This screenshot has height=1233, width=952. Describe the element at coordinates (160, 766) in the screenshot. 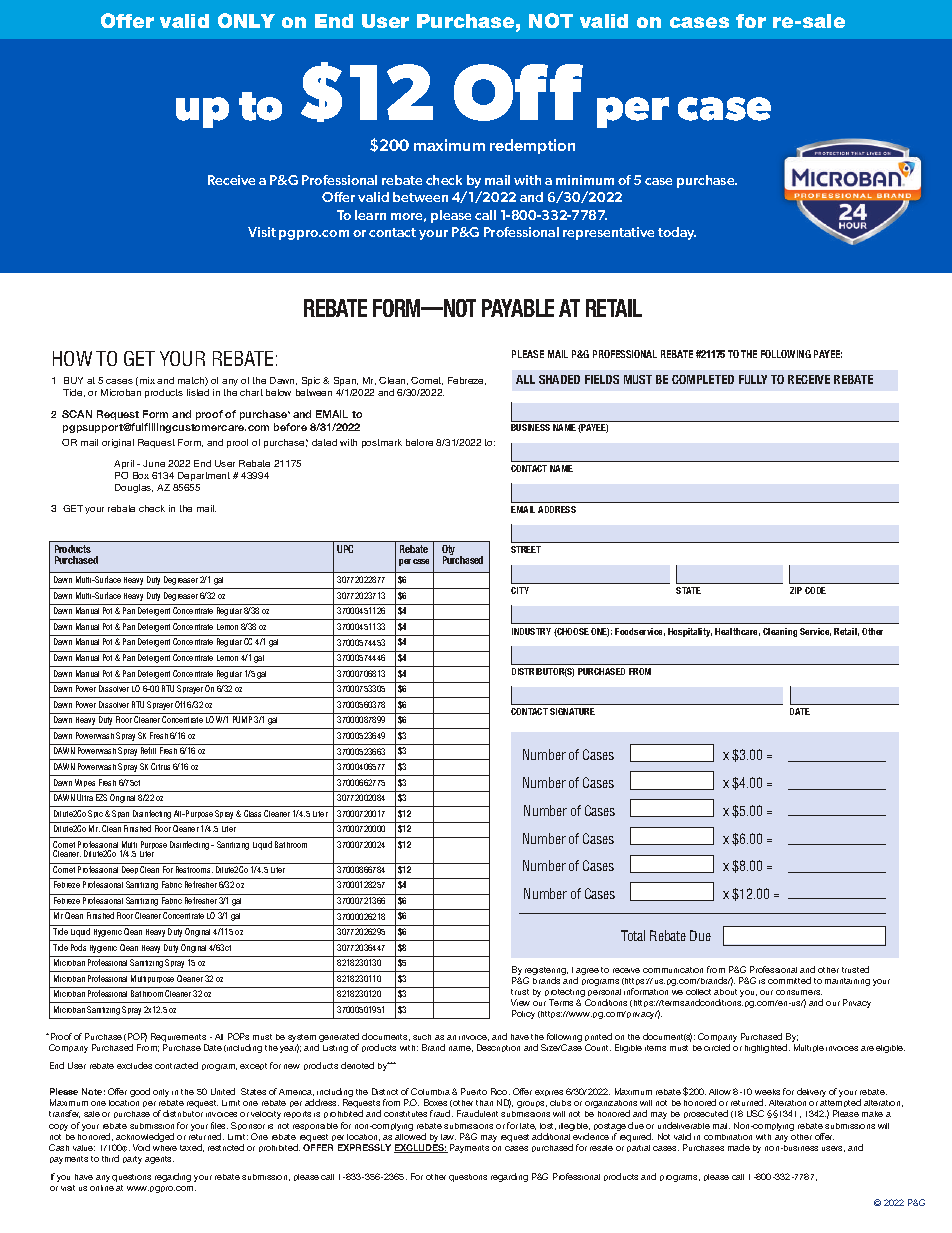

I see `Citrus` at that location.
